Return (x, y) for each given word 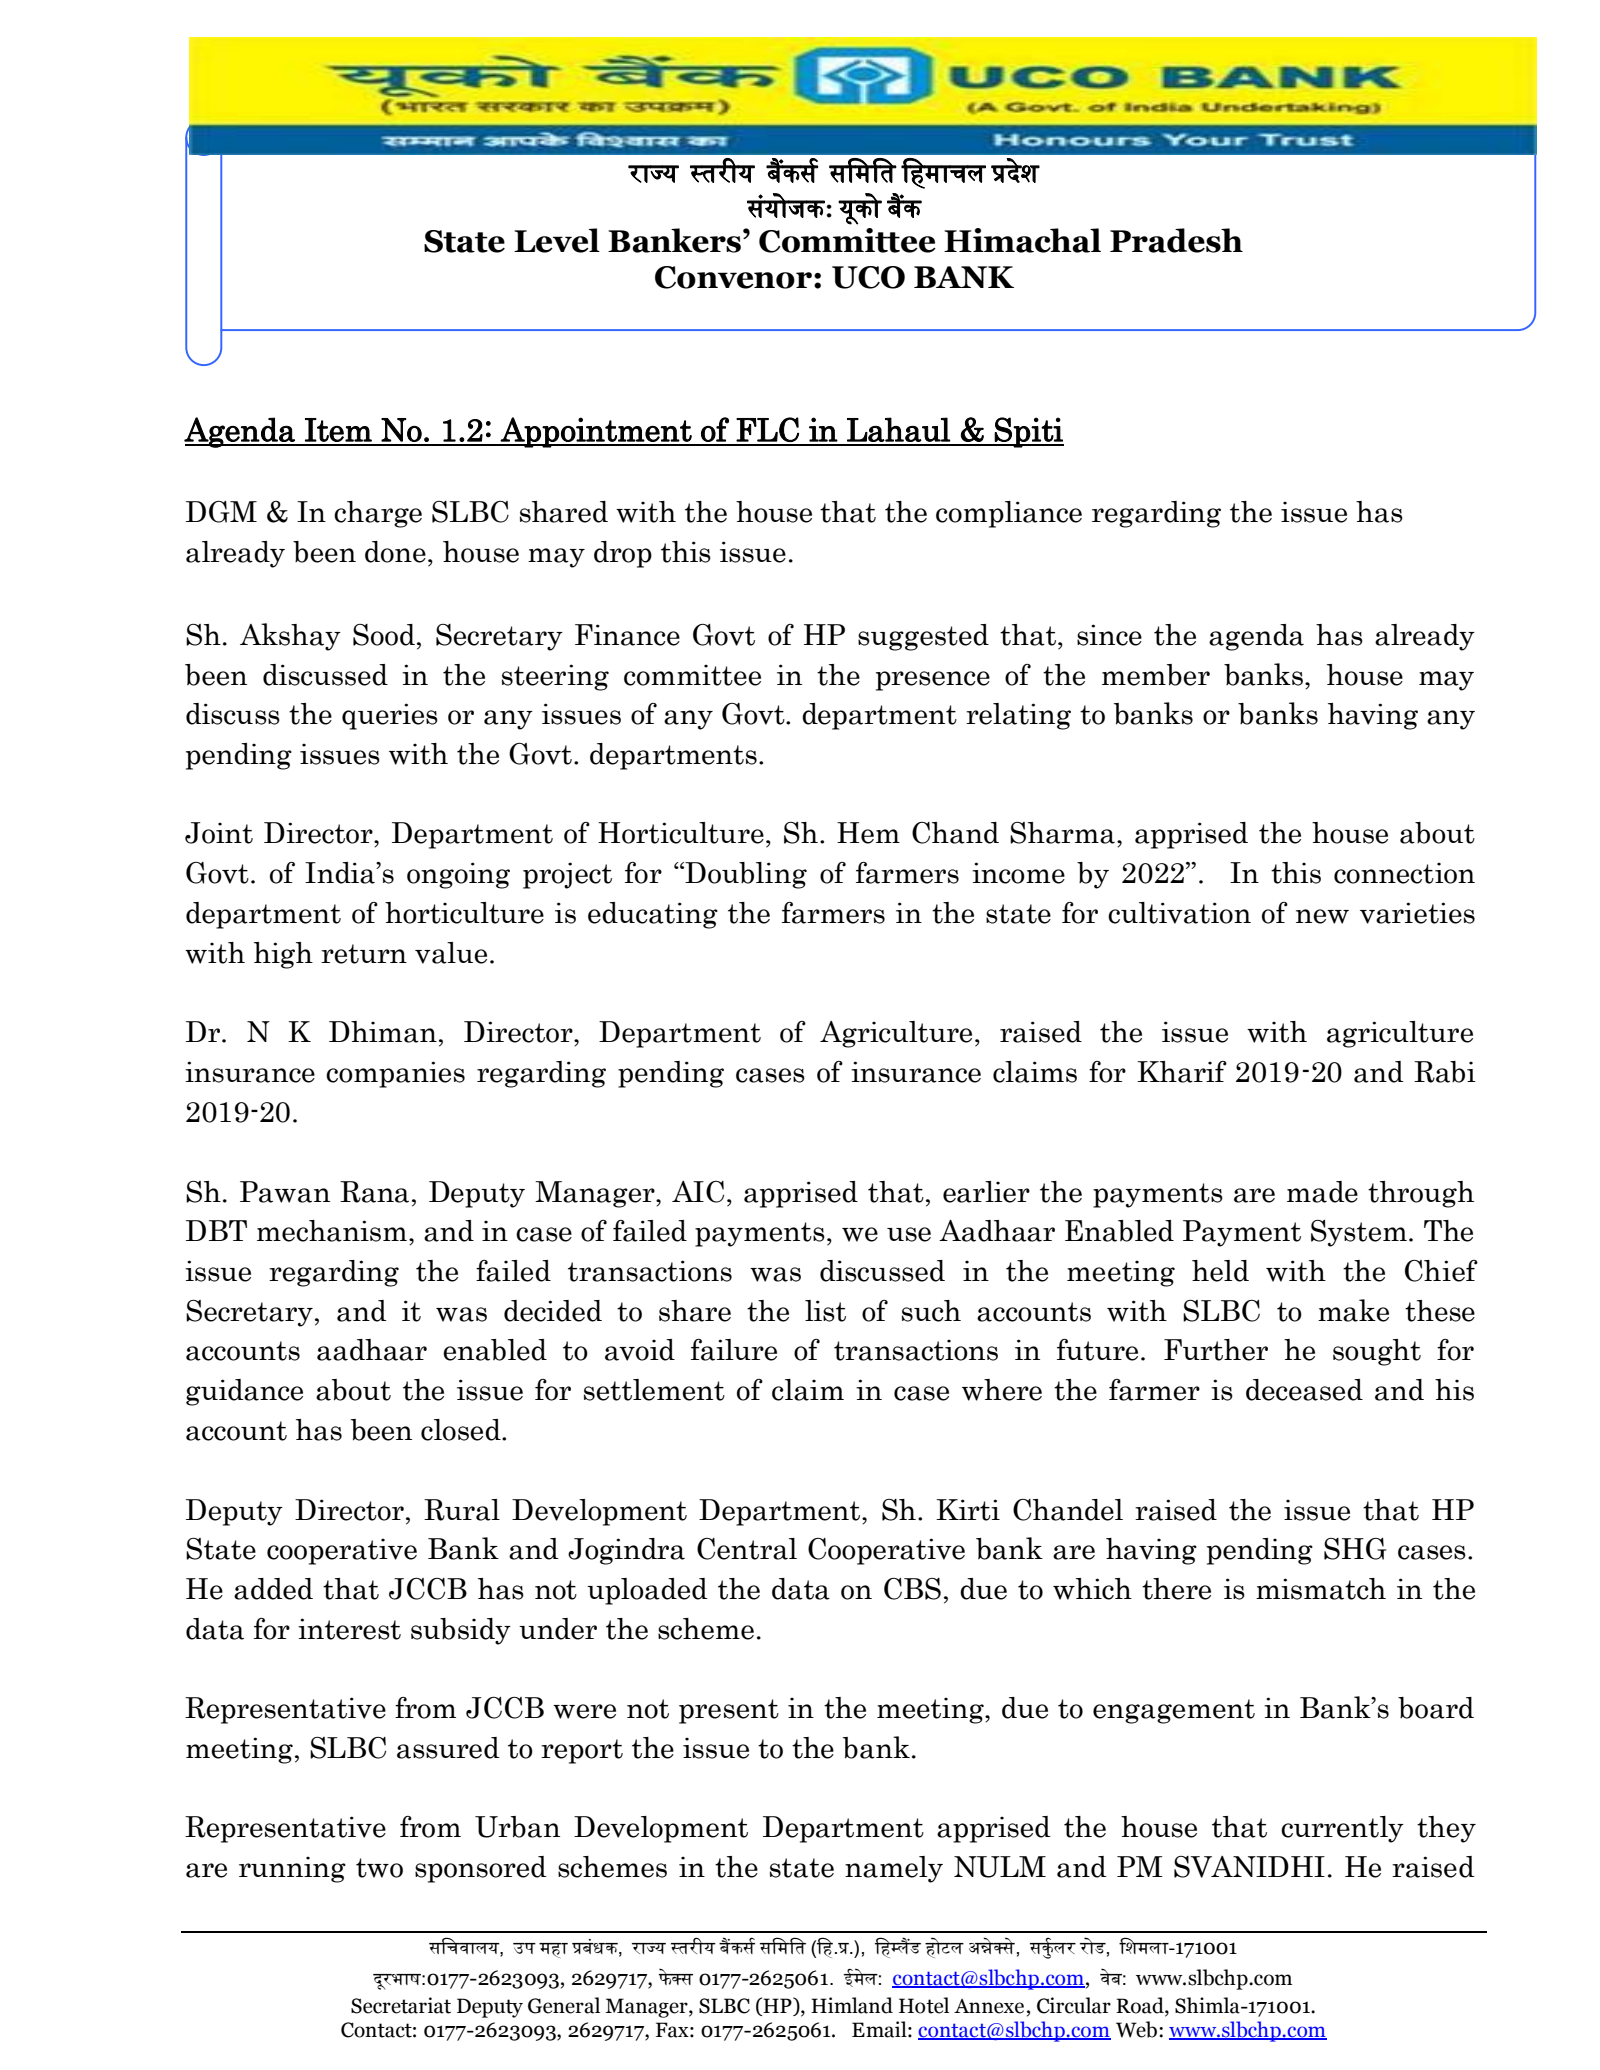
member (1156, 675)
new (1322, 916)
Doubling (745, 875)
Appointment (596, 432)
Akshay (290, 637)
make (1353, 1310)
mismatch (1321, 1589)
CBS (912, 1589)
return (364, 954)
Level (557, 240)
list (825, 1311)
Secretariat (401, 2005)
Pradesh (1176, 240)
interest (349, 1629)
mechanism (332, 1231)
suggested (923, 637)
